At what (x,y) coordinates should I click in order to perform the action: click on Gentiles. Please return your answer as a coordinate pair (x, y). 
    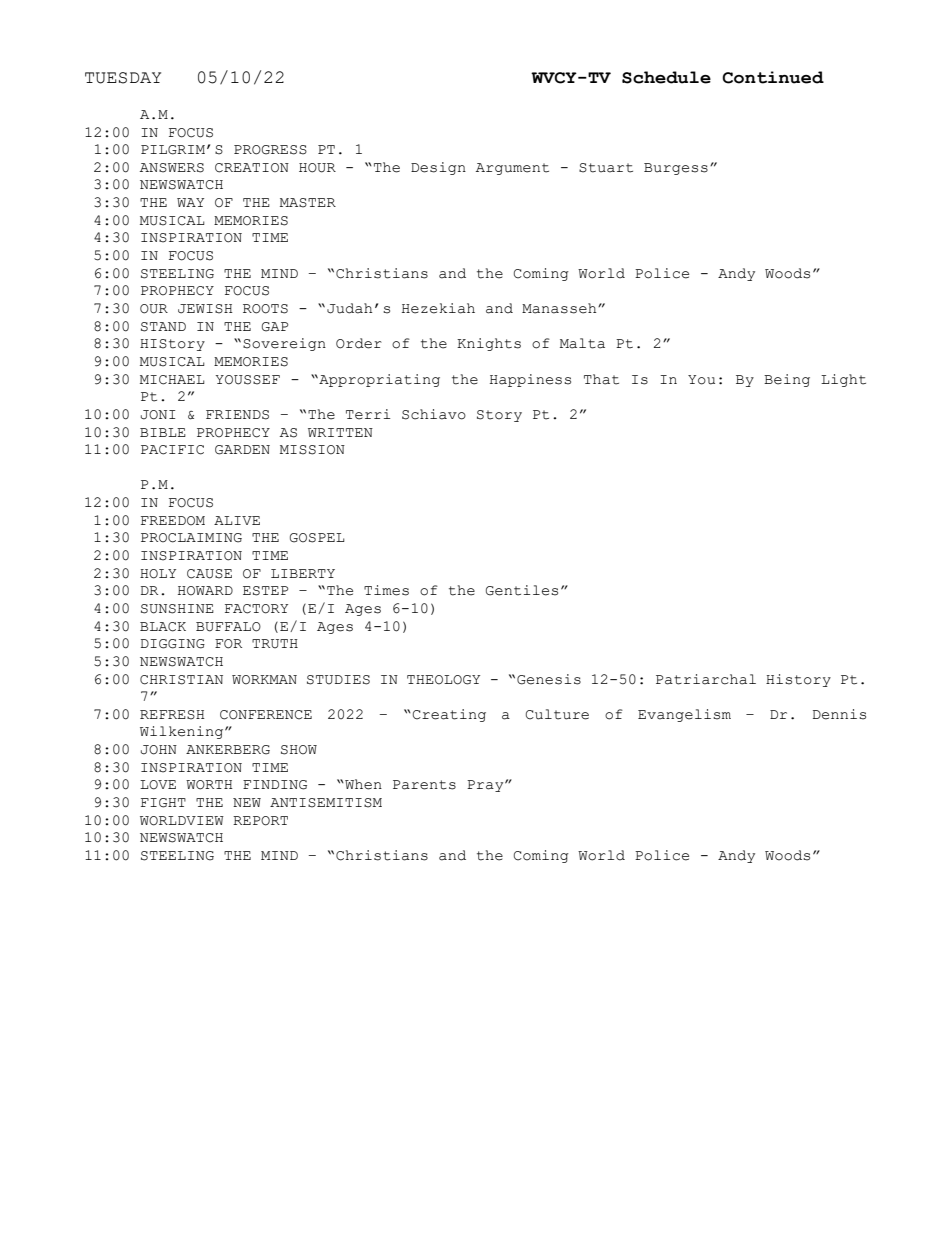
    Looking at the image, I should click on (522, 590).
